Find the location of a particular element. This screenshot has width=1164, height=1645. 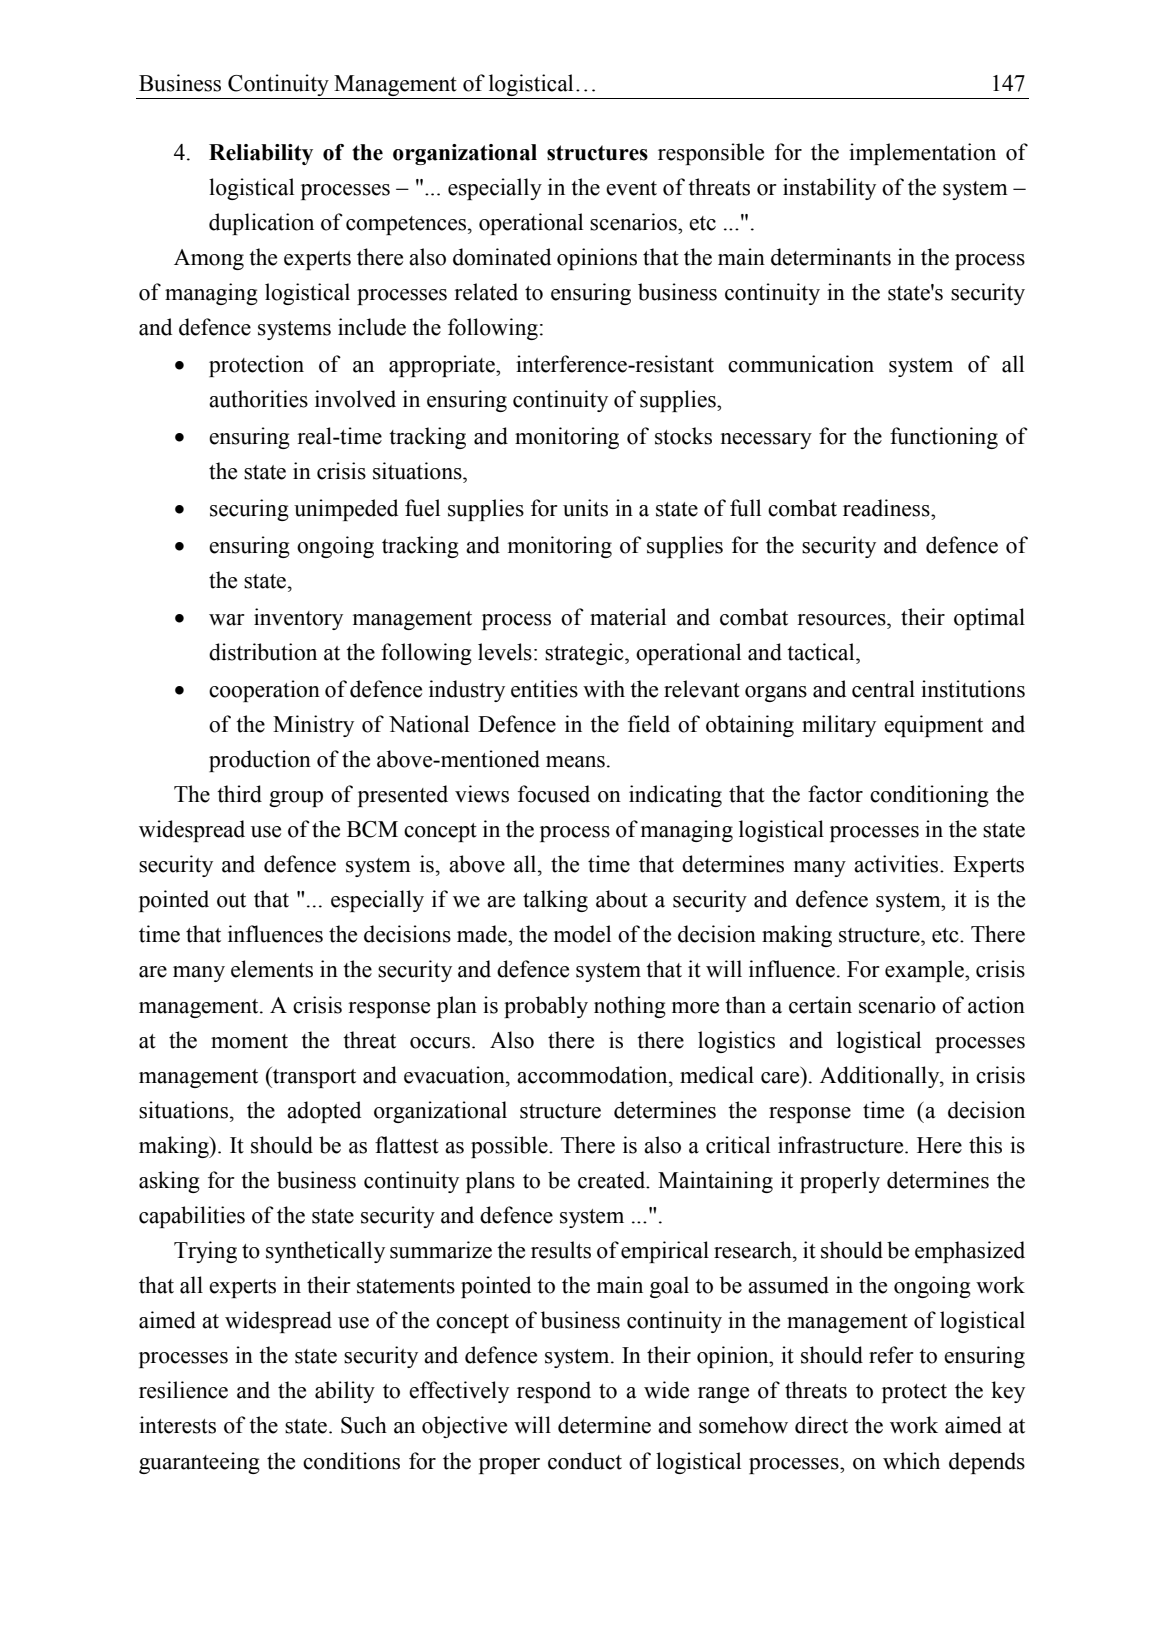

nothing is located at coordinates (630, 1007).
